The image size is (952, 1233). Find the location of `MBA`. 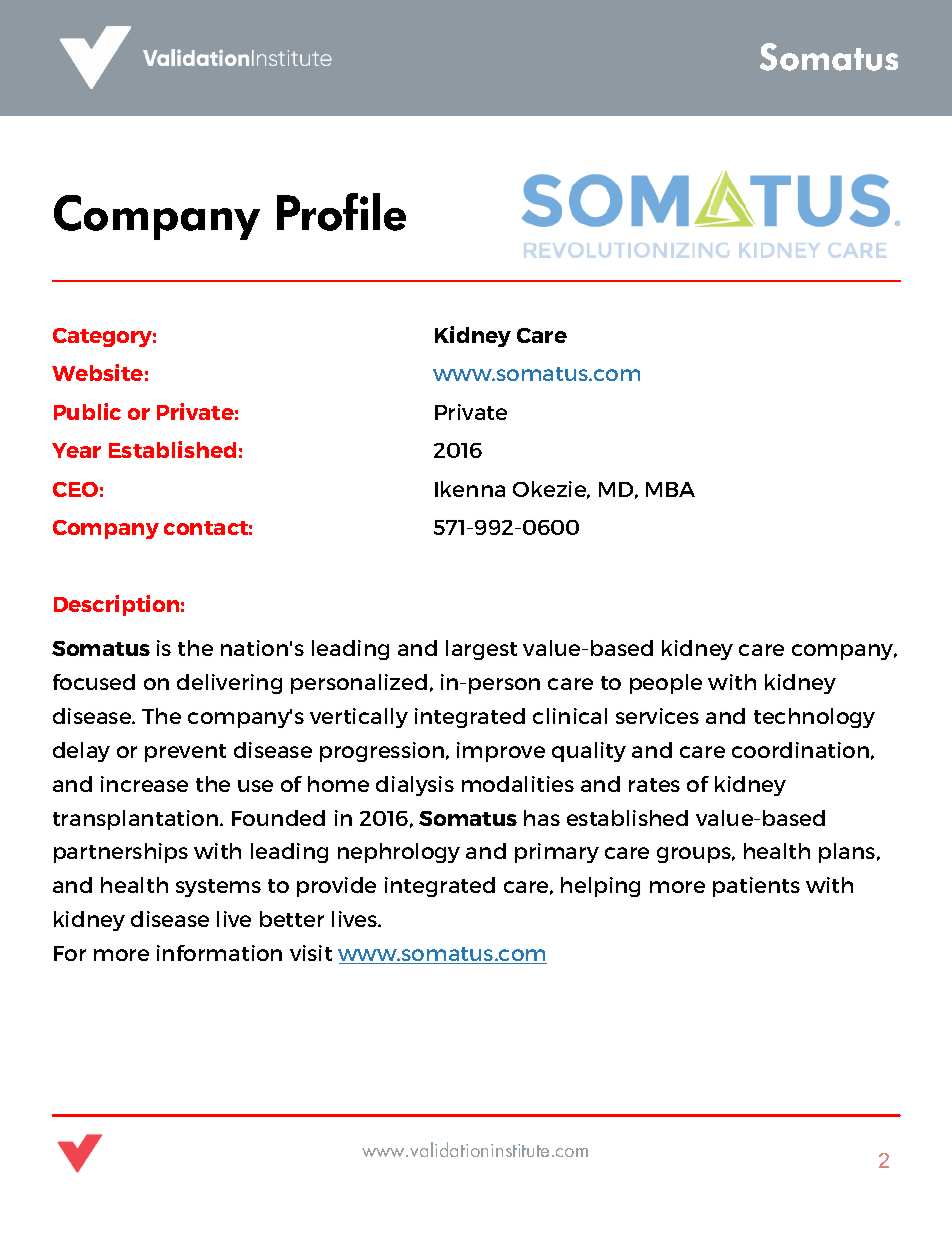

MBA is located at coordinates (670, 489).
